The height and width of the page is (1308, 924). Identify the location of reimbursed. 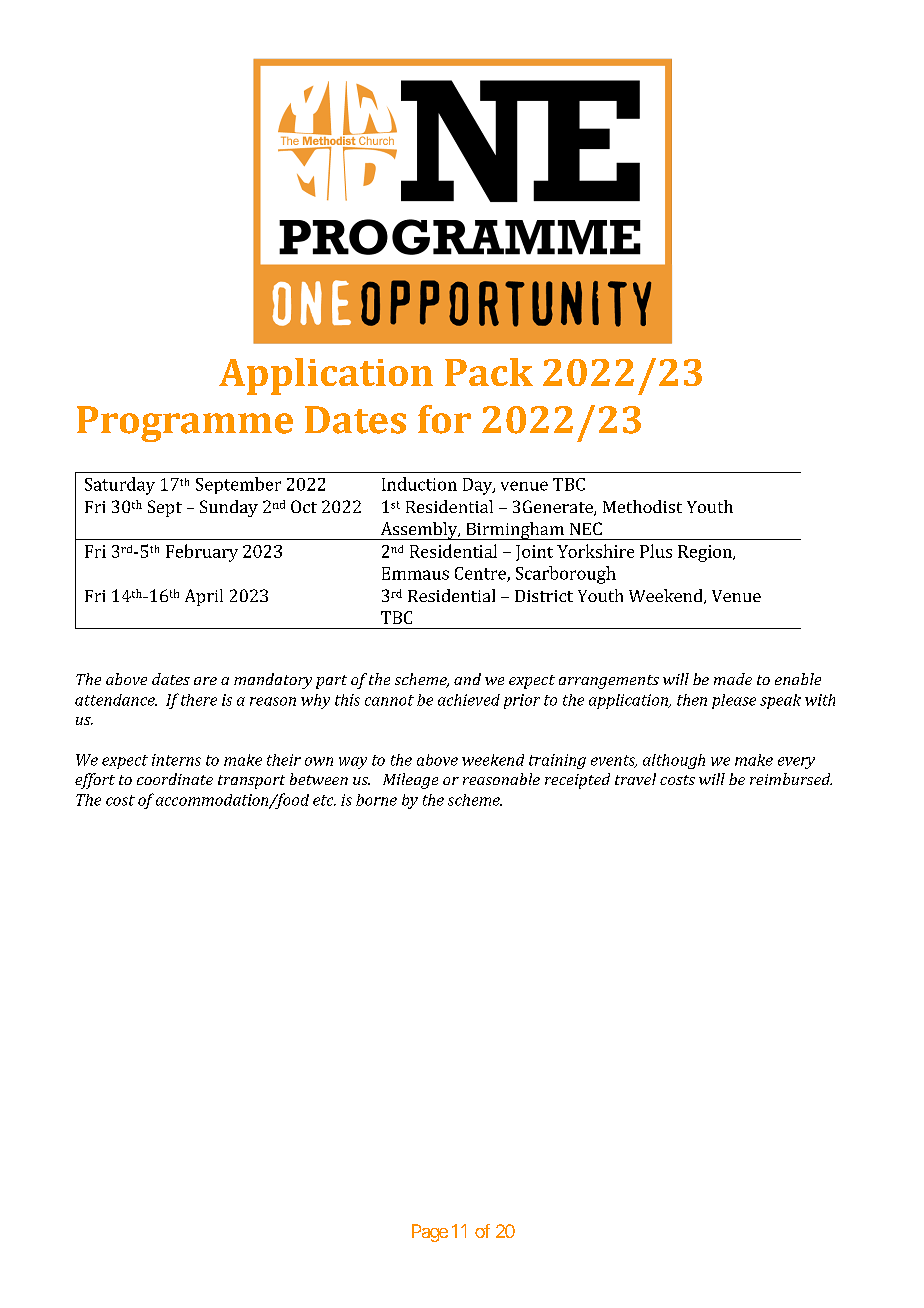
(791, 779).
